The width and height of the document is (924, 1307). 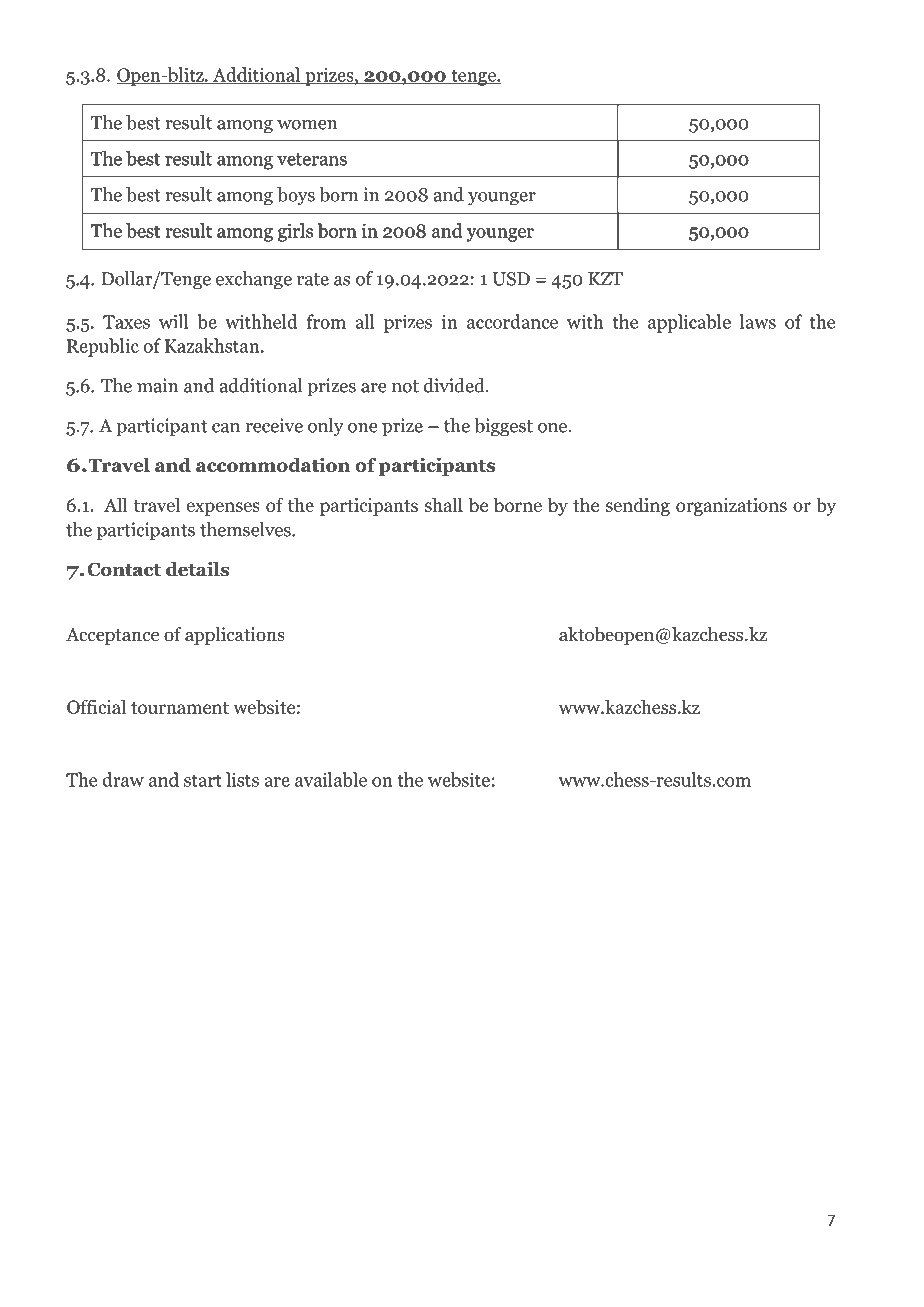 I want to click on veterans, so click(x=312, y=159).
